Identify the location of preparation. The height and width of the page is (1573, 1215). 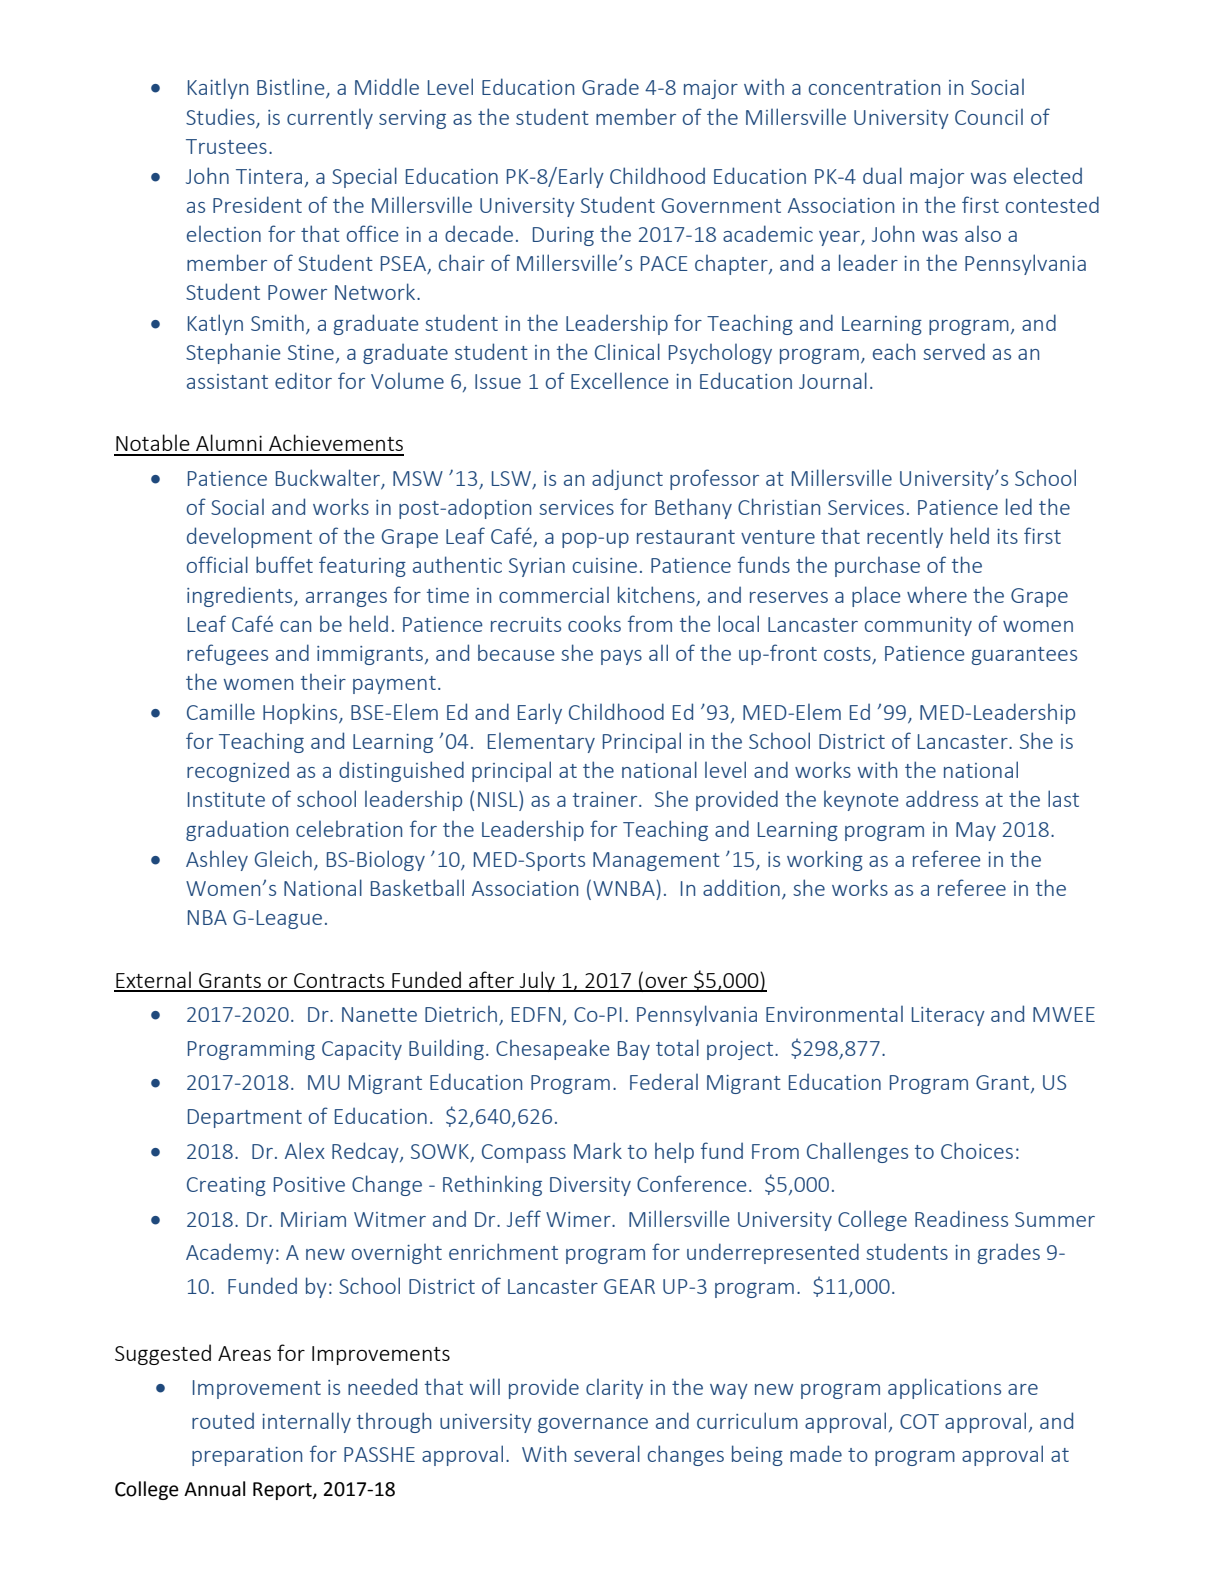
(247, 1456).
